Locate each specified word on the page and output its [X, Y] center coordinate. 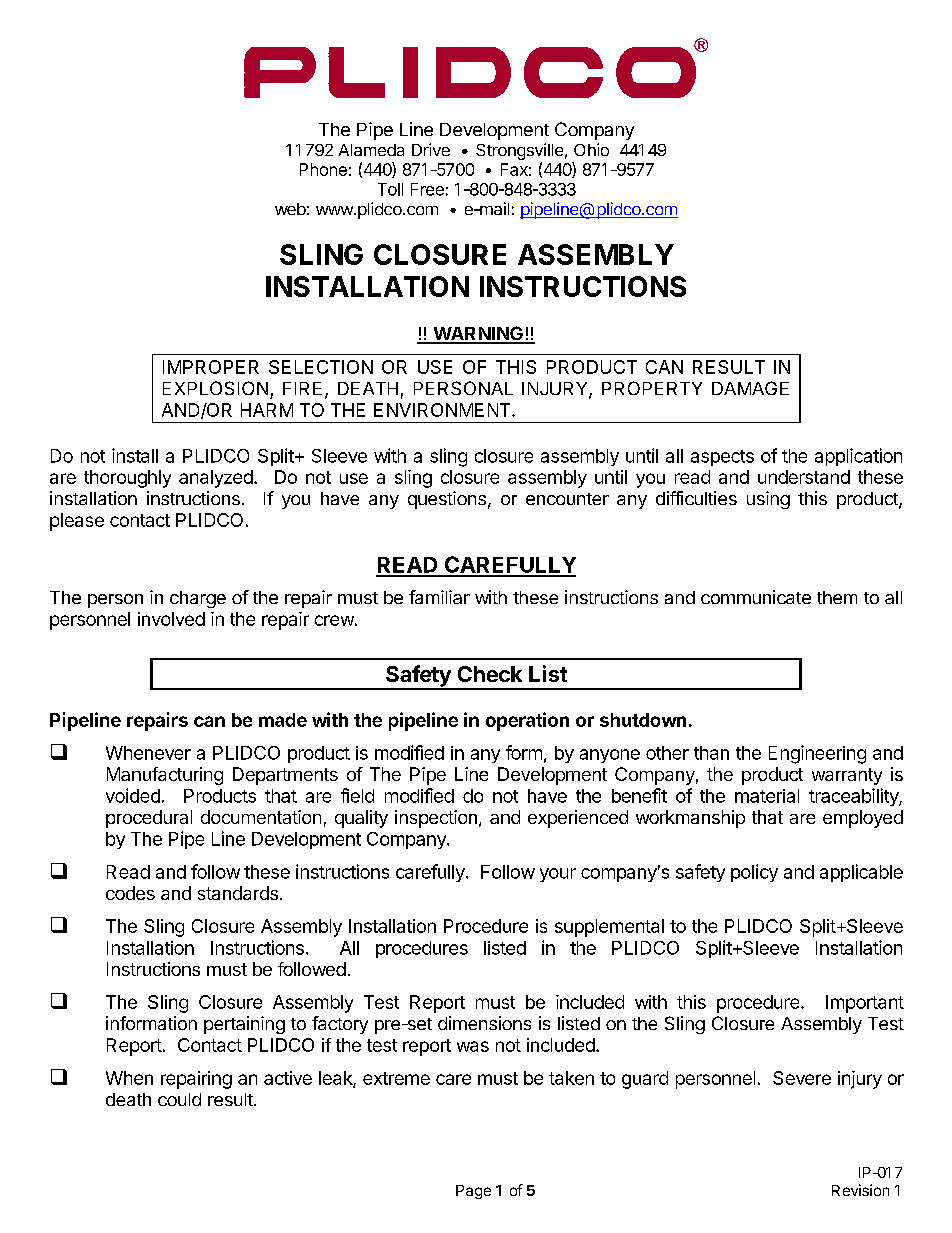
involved [171, 619]
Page [473, 1192]
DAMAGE [750, 388]
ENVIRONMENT [443, 410]
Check [490, 674]
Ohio [591, 149]
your [558, 875]
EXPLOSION [215, 388]
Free [427, 189]
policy [754, 873]
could [179, 1099]
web [290, 209]
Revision [860, 1190]
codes [130, 893]
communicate [756, 597]
